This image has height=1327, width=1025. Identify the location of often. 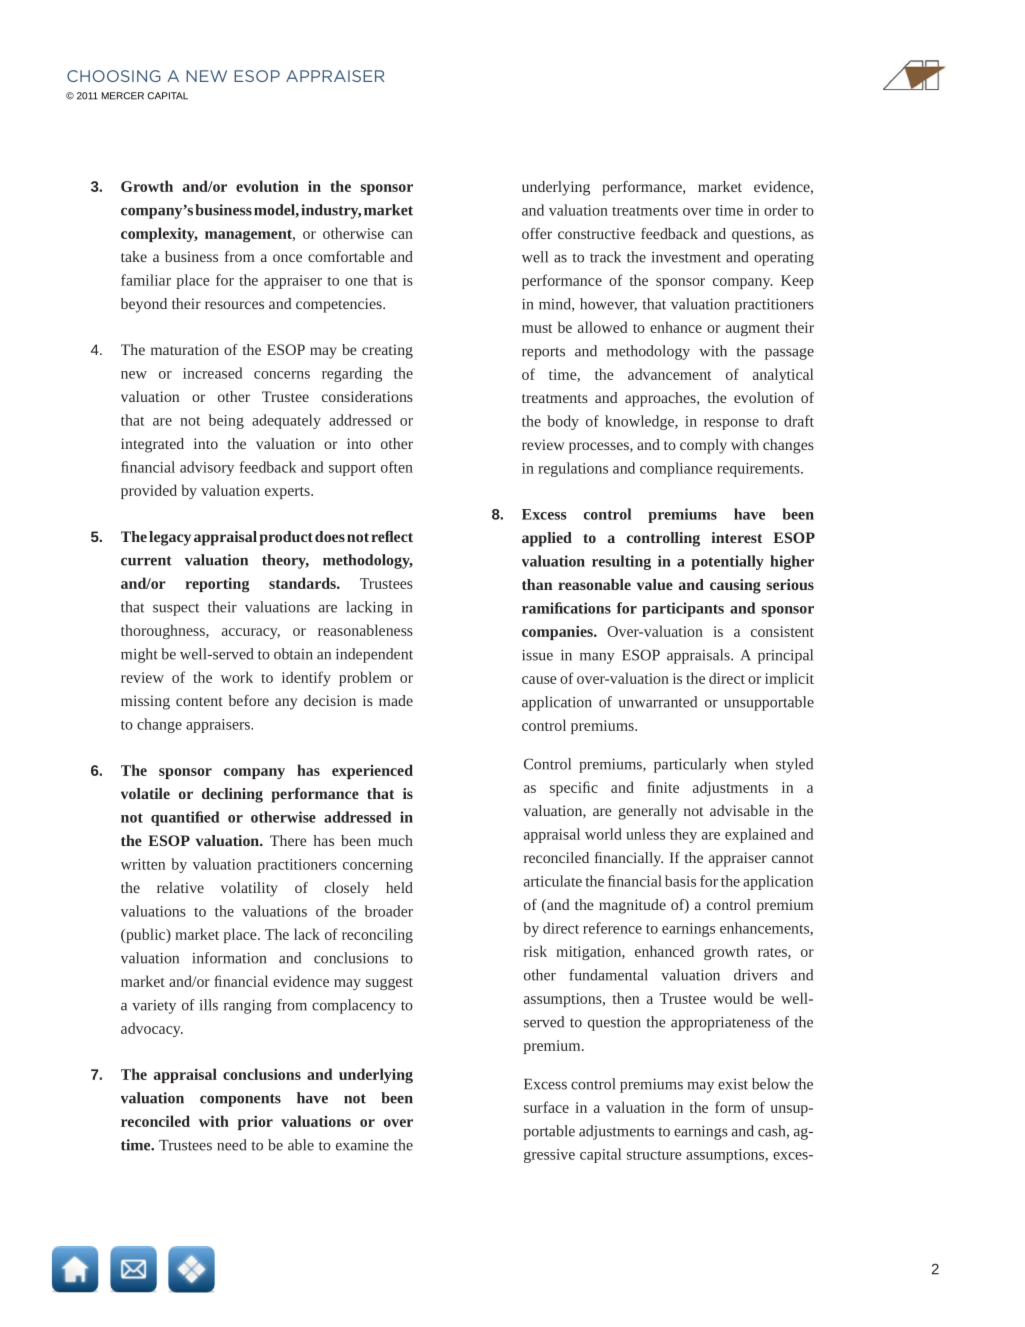
(397, 467).
